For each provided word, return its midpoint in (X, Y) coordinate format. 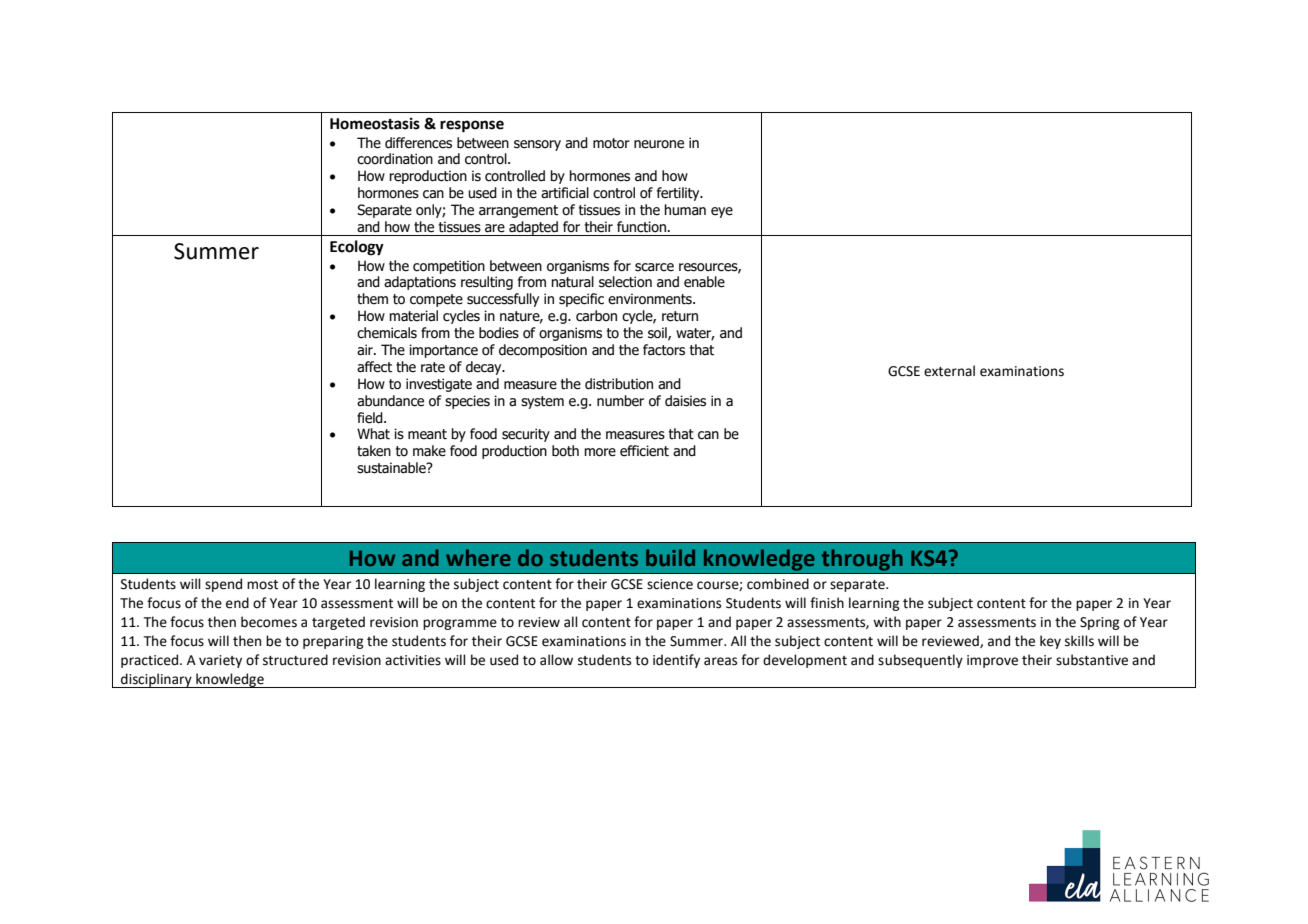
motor (611, 143)
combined (778, 584)
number (620, 401)
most (262, 585)
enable (704, 282)
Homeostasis (375, 123)
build (670, 557)
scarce (654, 267)
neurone (659, 144)
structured (295, 660)
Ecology (357, 248)
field (371, 418)
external (949, 371)
